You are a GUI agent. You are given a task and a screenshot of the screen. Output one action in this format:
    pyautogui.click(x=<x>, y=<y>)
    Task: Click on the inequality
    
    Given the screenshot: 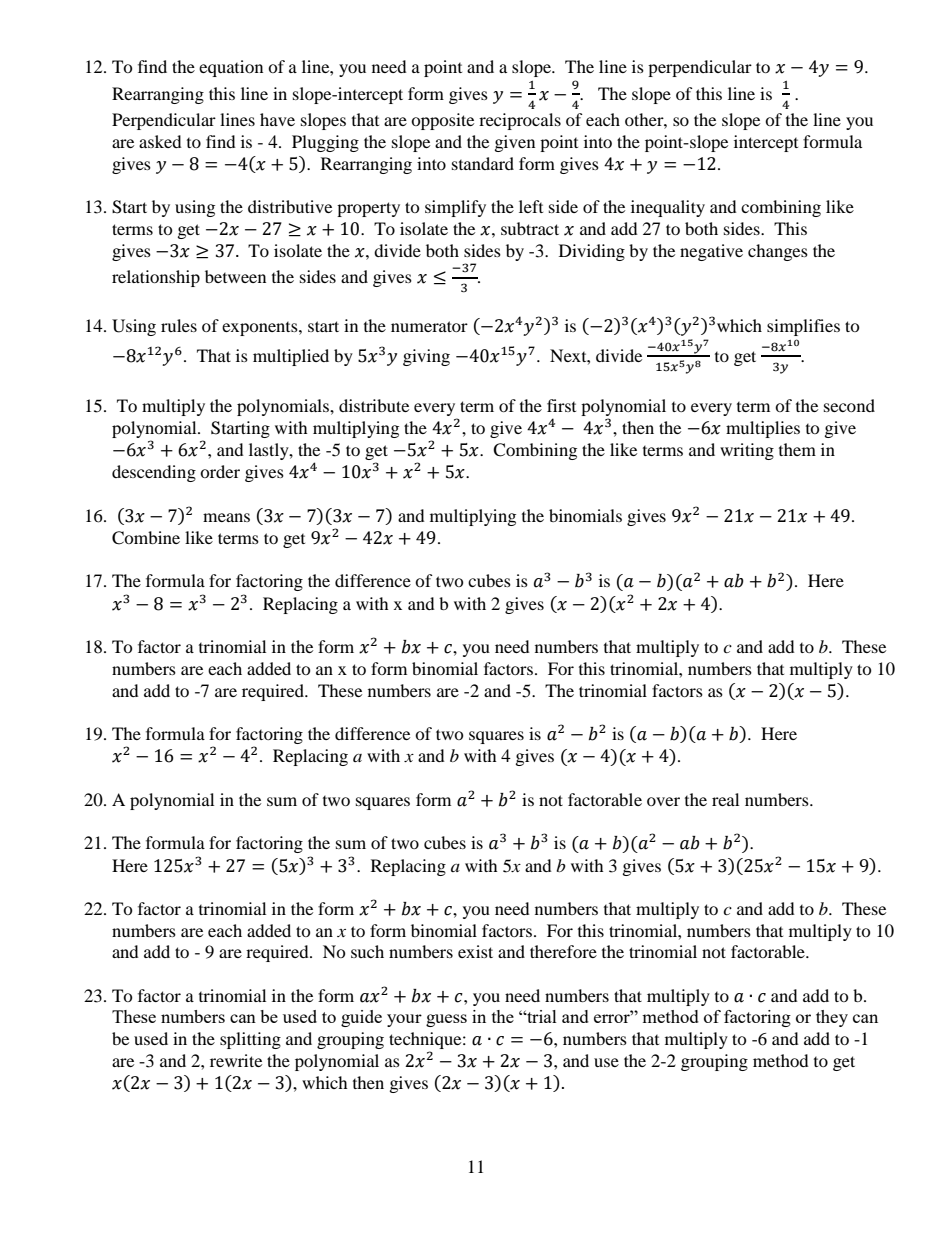 What is the action you would take?
    pyautogui.click(x=668, y=208)
